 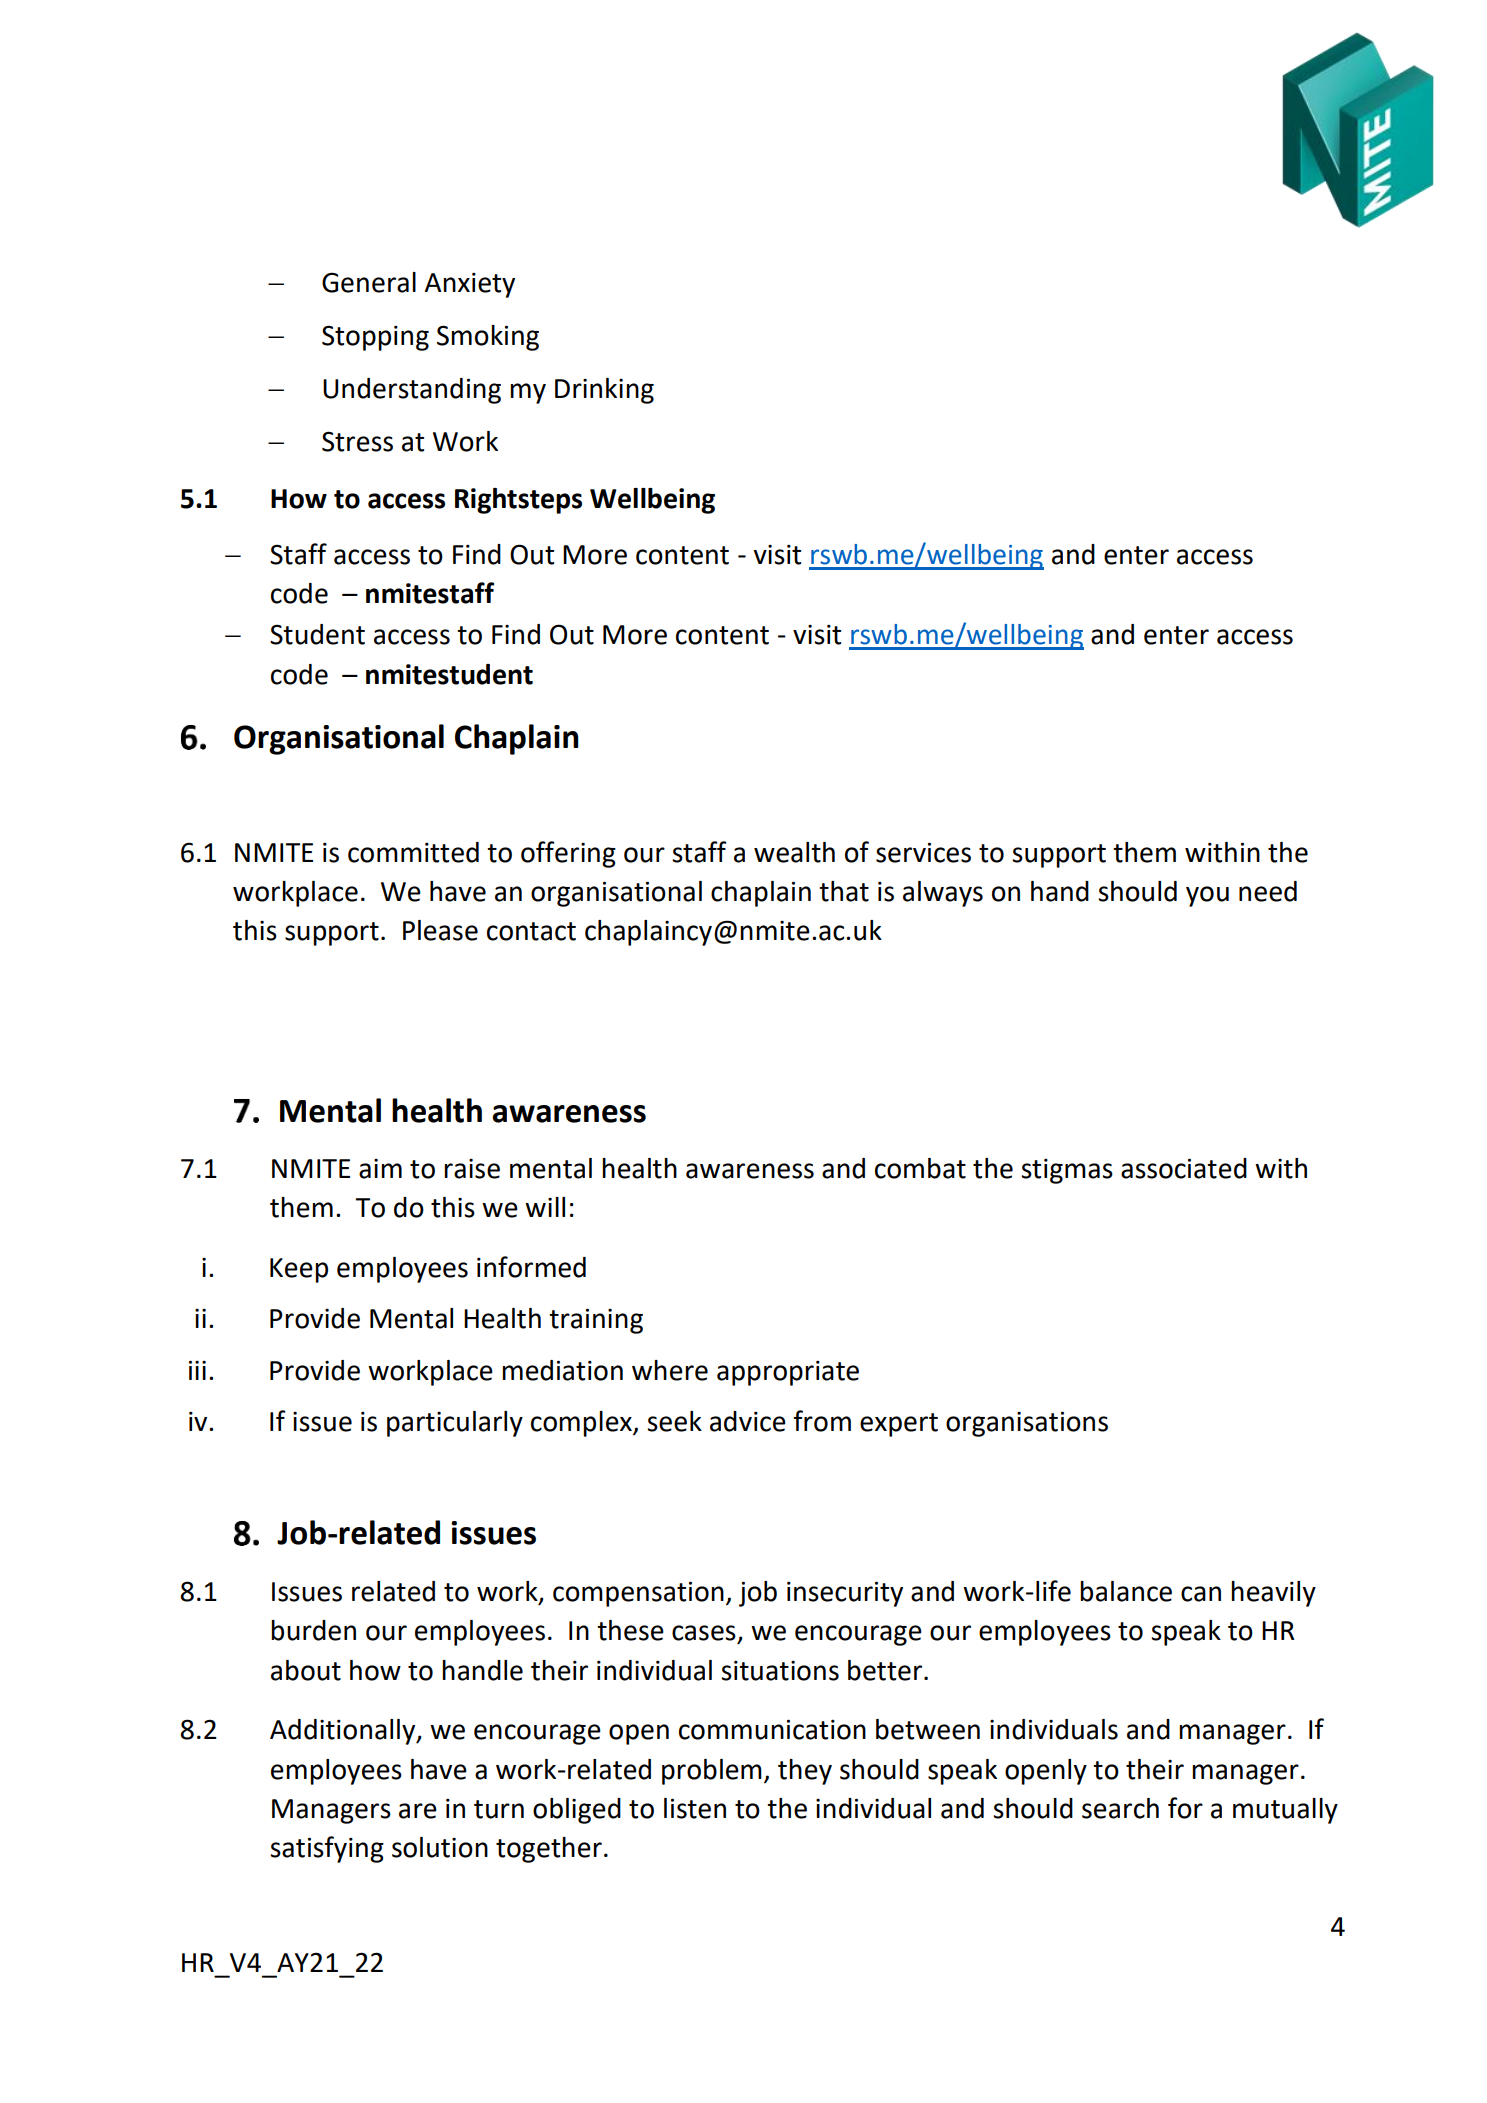 I want to click on aim, so click(x=380, y=1169).
